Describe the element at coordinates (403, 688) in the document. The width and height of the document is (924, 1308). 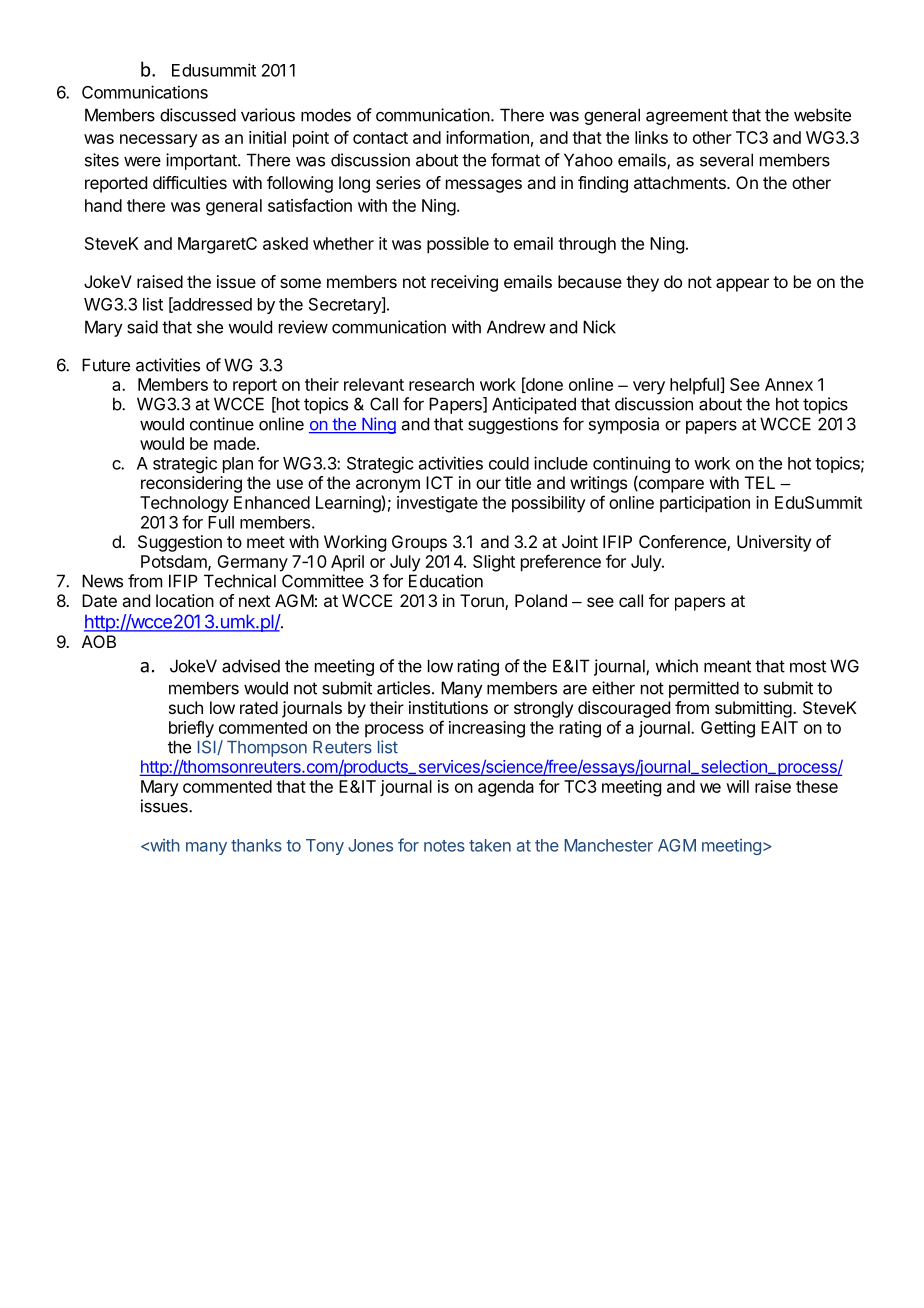
I see `articles` at that location.
